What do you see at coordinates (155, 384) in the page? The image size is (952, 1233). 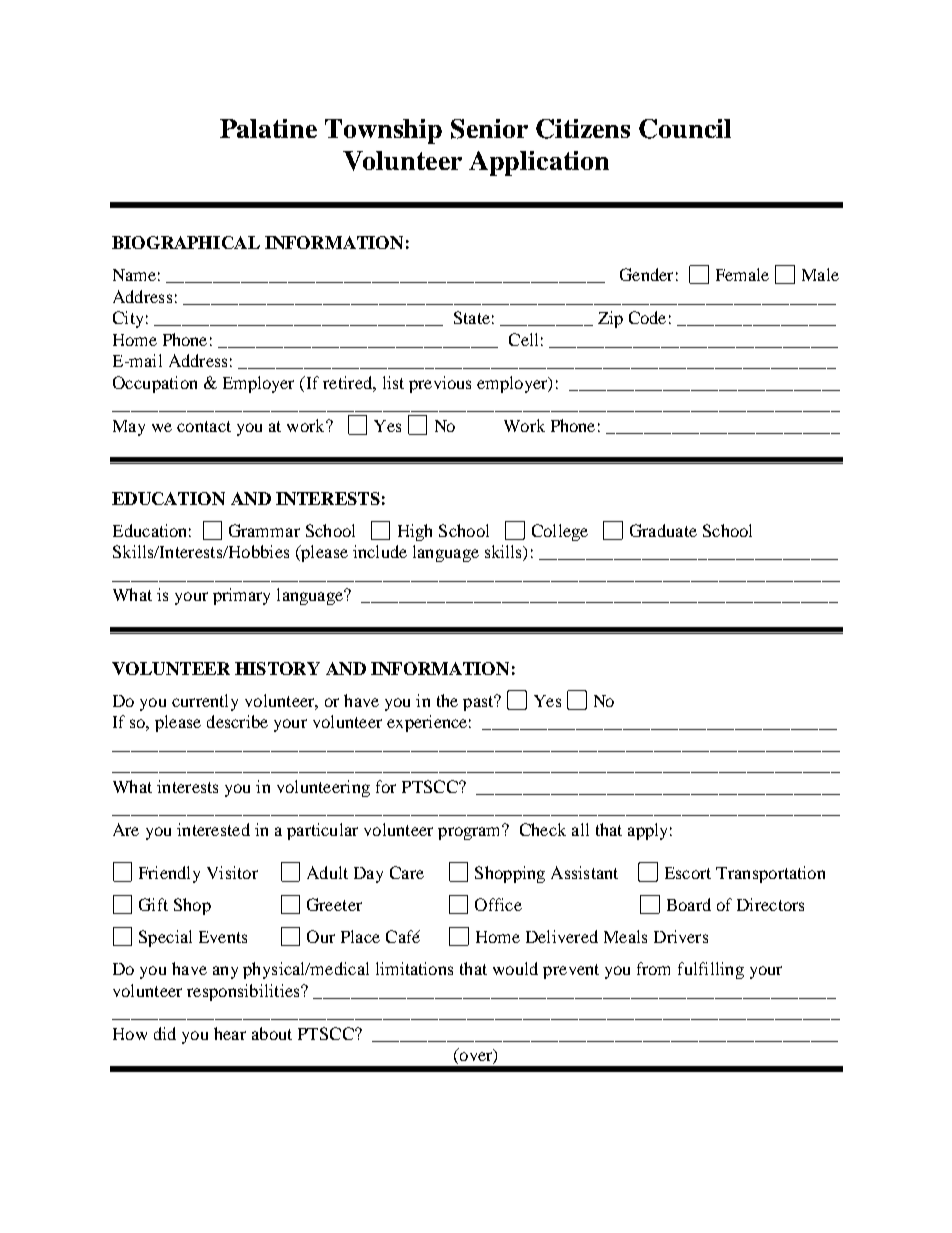 I see `Occupation` at bounding box center [155, 384].
